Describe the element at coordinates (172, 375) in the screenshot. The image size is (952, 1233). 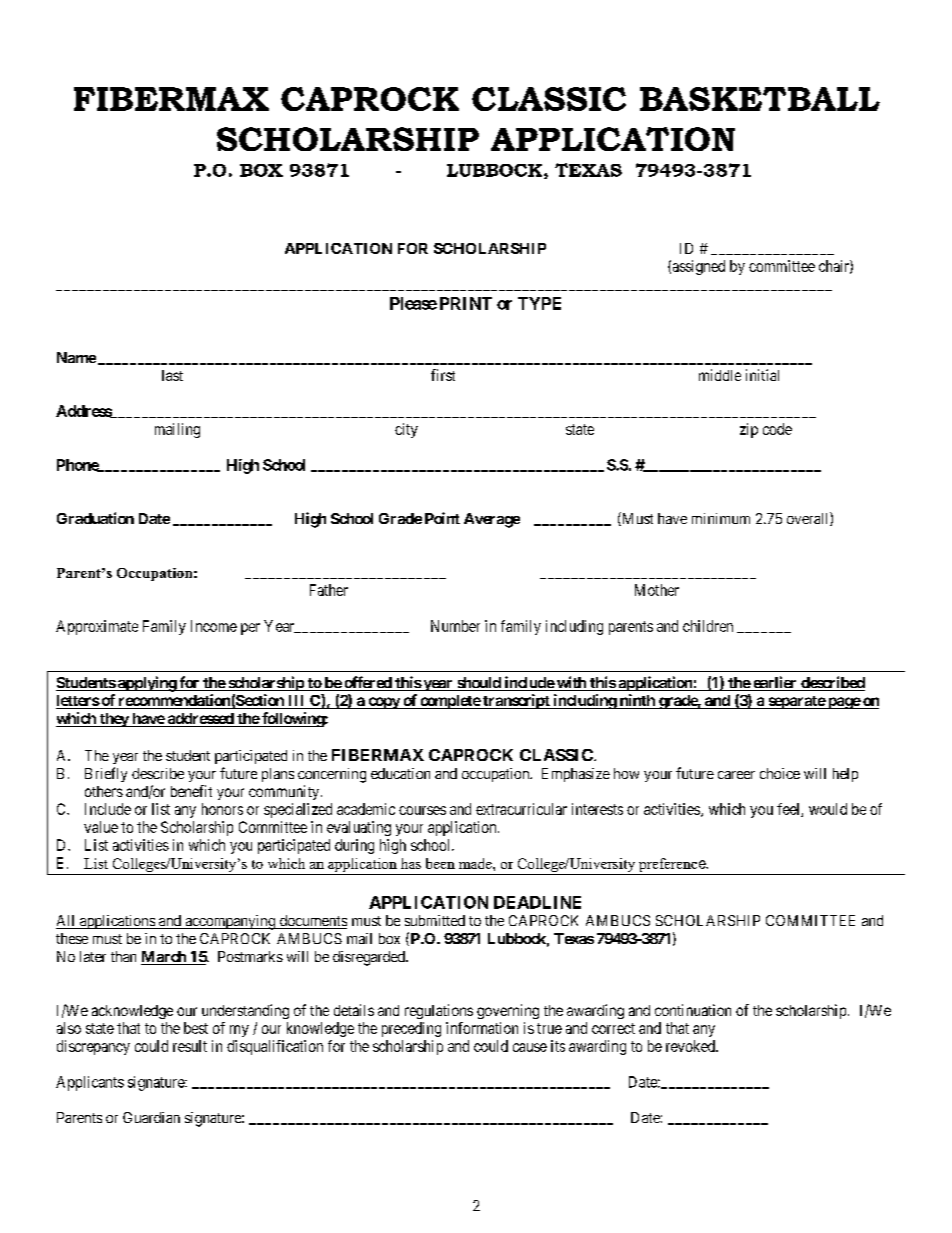
I see `last` at that location.
